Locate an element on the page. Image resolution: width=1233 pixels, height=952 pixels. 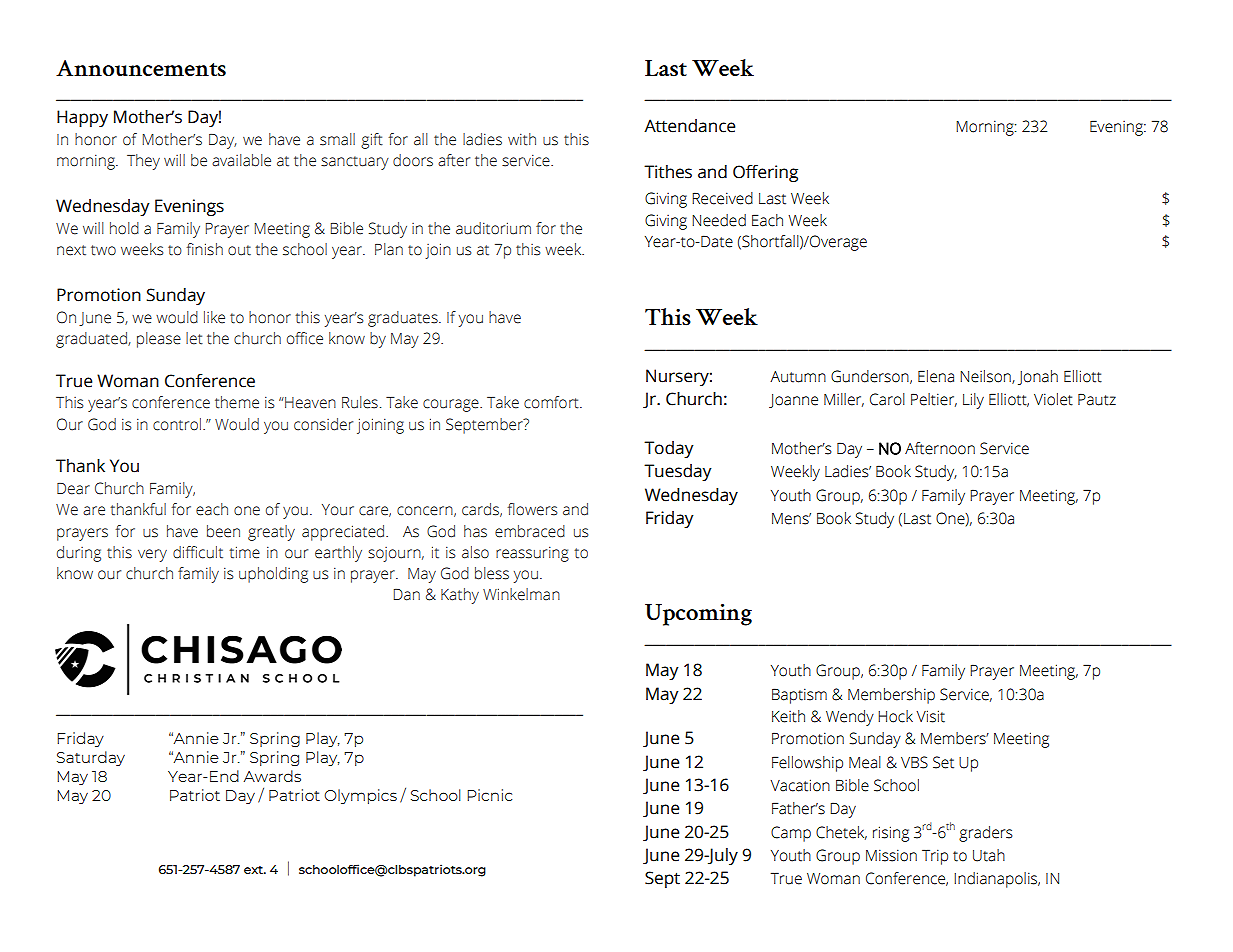
Attendance is located at coordinates (689, 126).
